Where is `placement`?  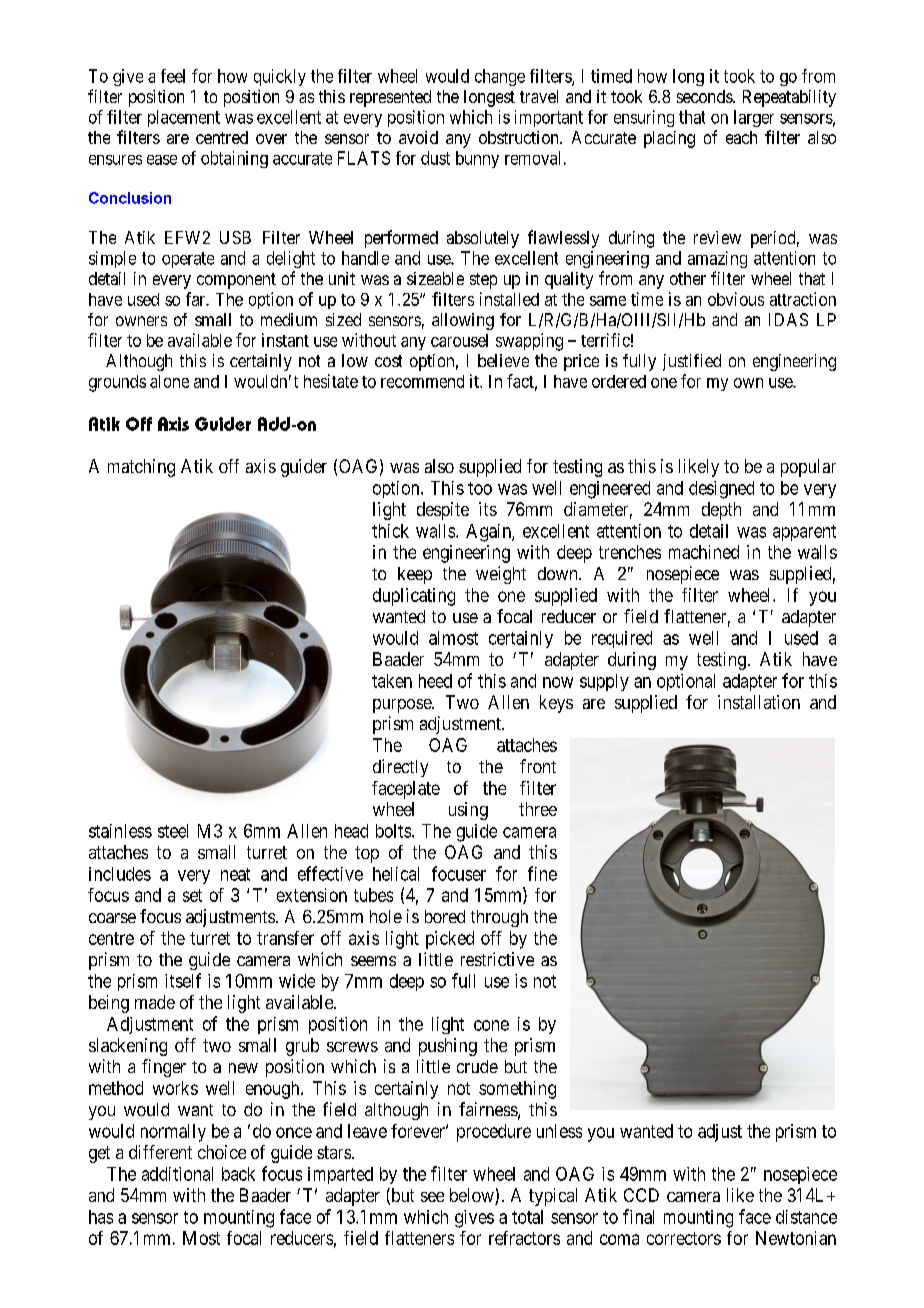 placement is located at coordinates (184, 118).
